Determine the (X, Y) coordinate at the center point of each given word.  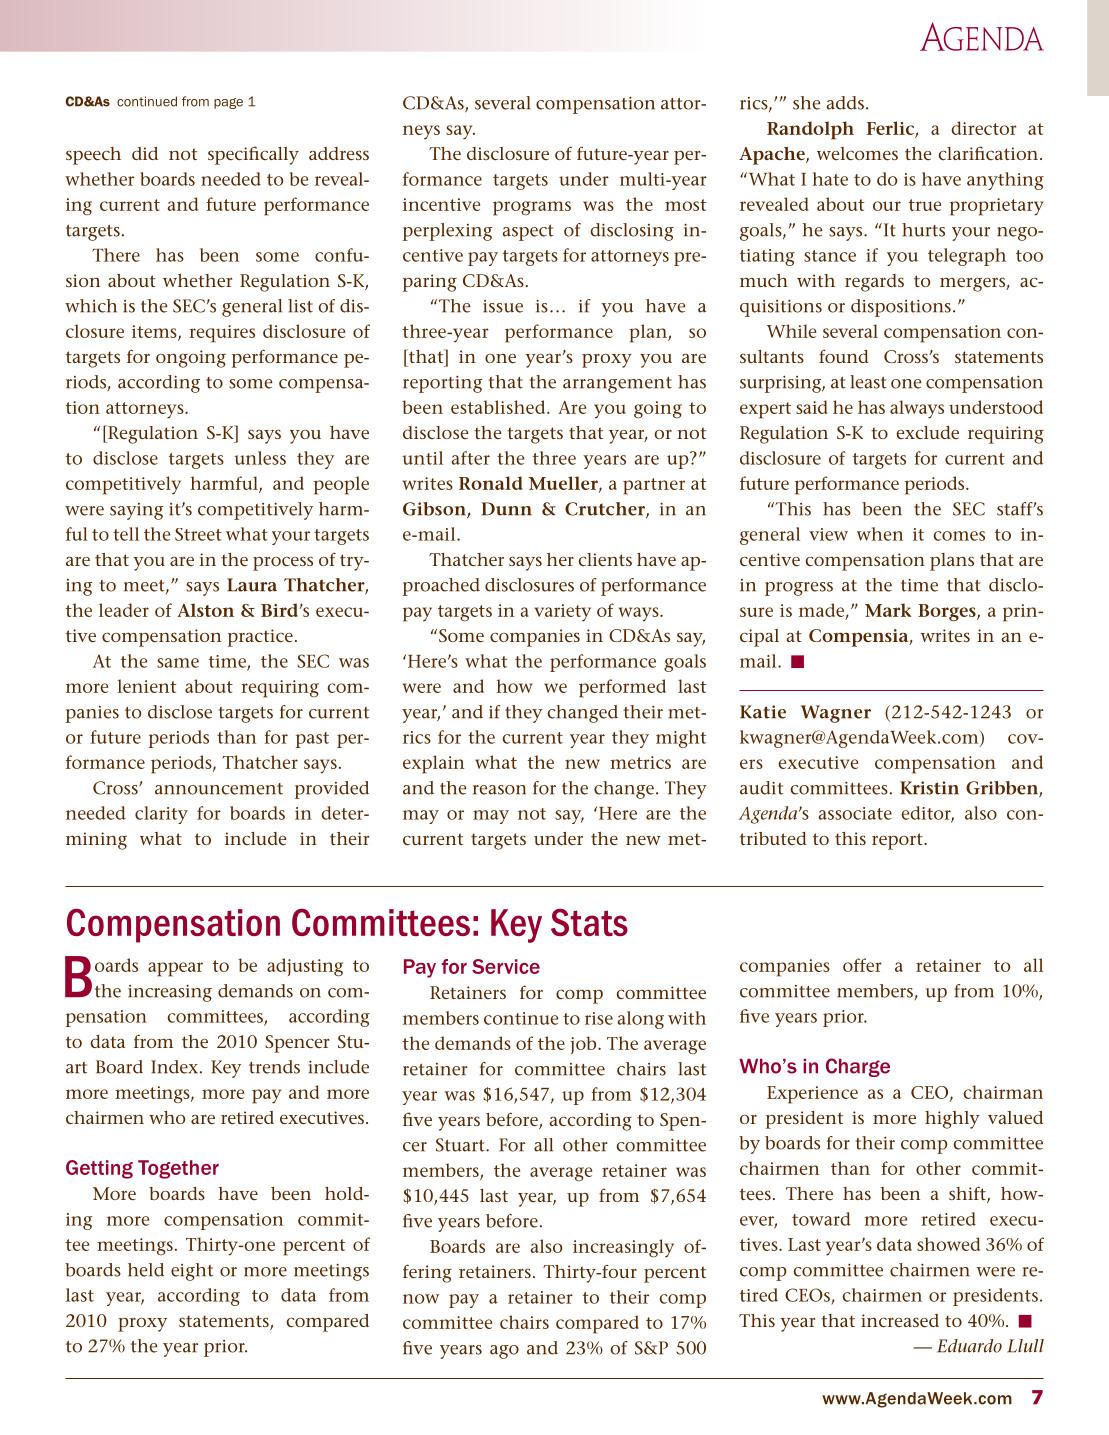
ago (504, 1352)
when (880, 534)
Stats (589, 922)
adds (845, 103)
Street (198, 534)
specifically (253, 155)
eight (192, 1272)
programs (532, 208)
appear (175, 969)
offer (862, 965)
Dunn (506, 509)
